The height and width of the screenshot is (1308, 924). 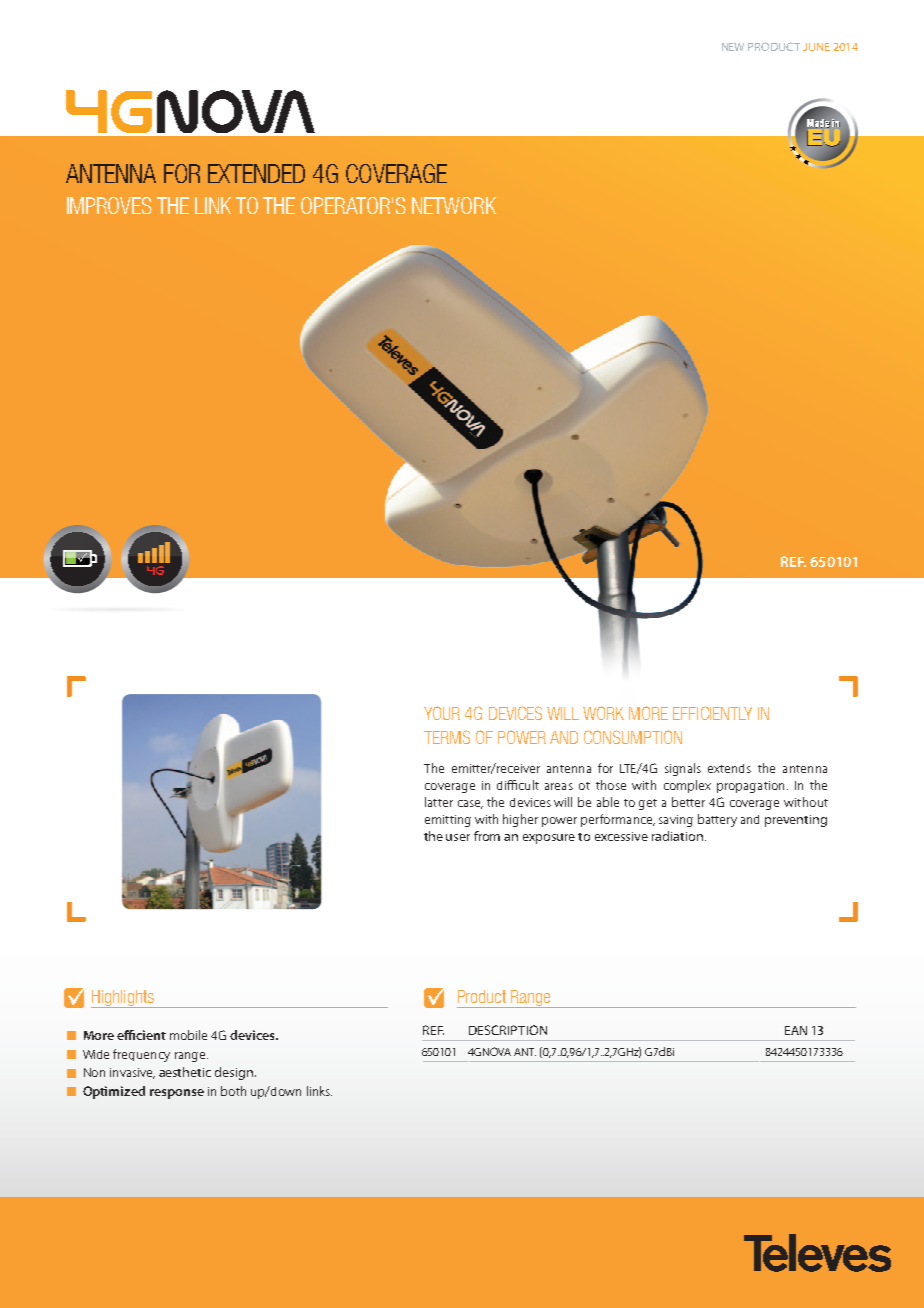 What do you see at coordinates (185, 1072) in the screenshot?
I see `aesthetic` at bounding box center [185, 1072].
